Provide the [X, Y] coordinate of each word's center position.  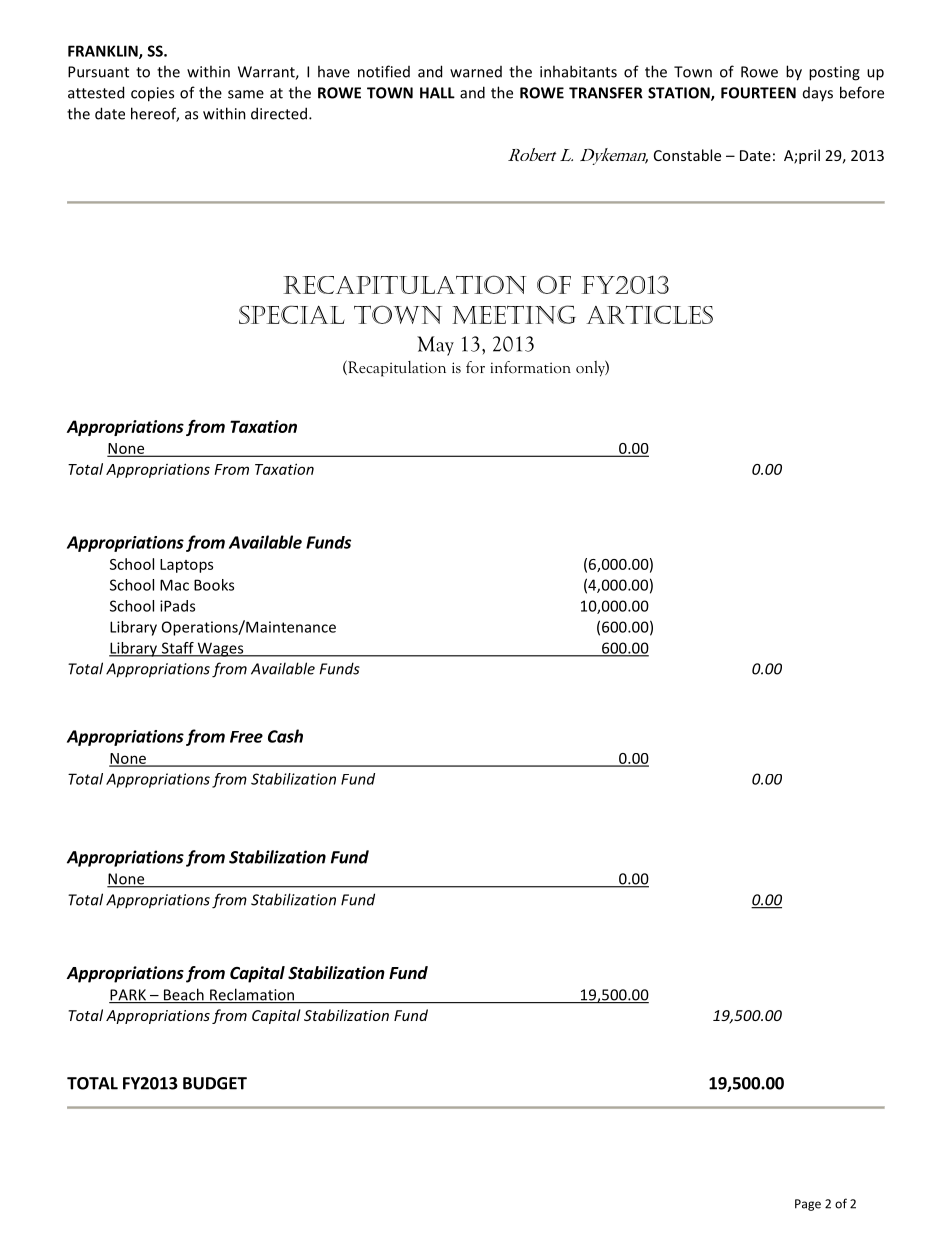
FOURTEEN [758, 93]
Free [246, 737]
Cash [285, 736]
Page [808, 1205]
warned [476, 72]
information [530, 367]
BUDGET [215, 1083]
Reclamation [252, 995]
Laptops [186, 566]
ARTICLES [649, 314]
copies [152, 94]
